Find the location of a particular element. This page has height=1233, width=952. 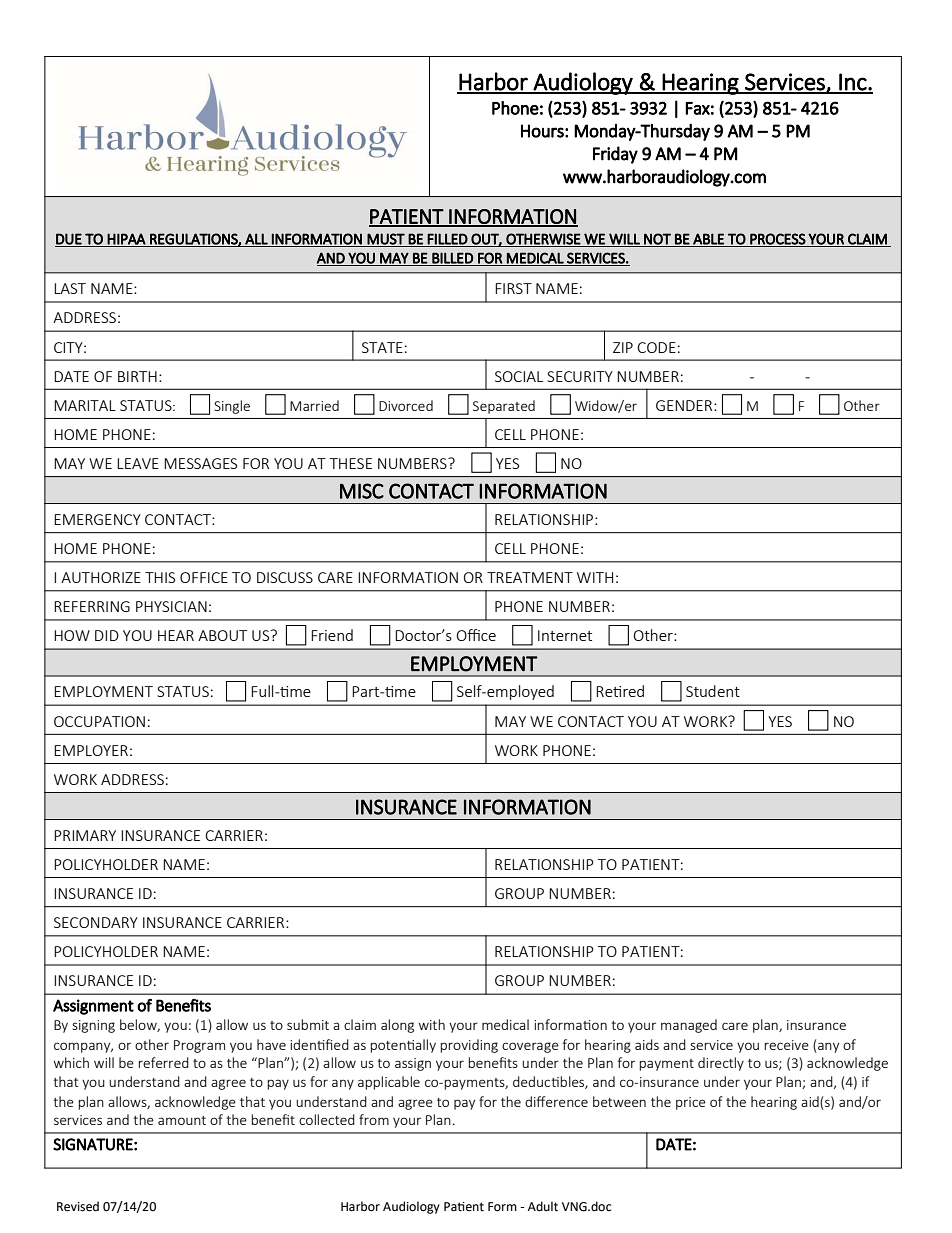

Separated is located at coordinates (504, 407).
